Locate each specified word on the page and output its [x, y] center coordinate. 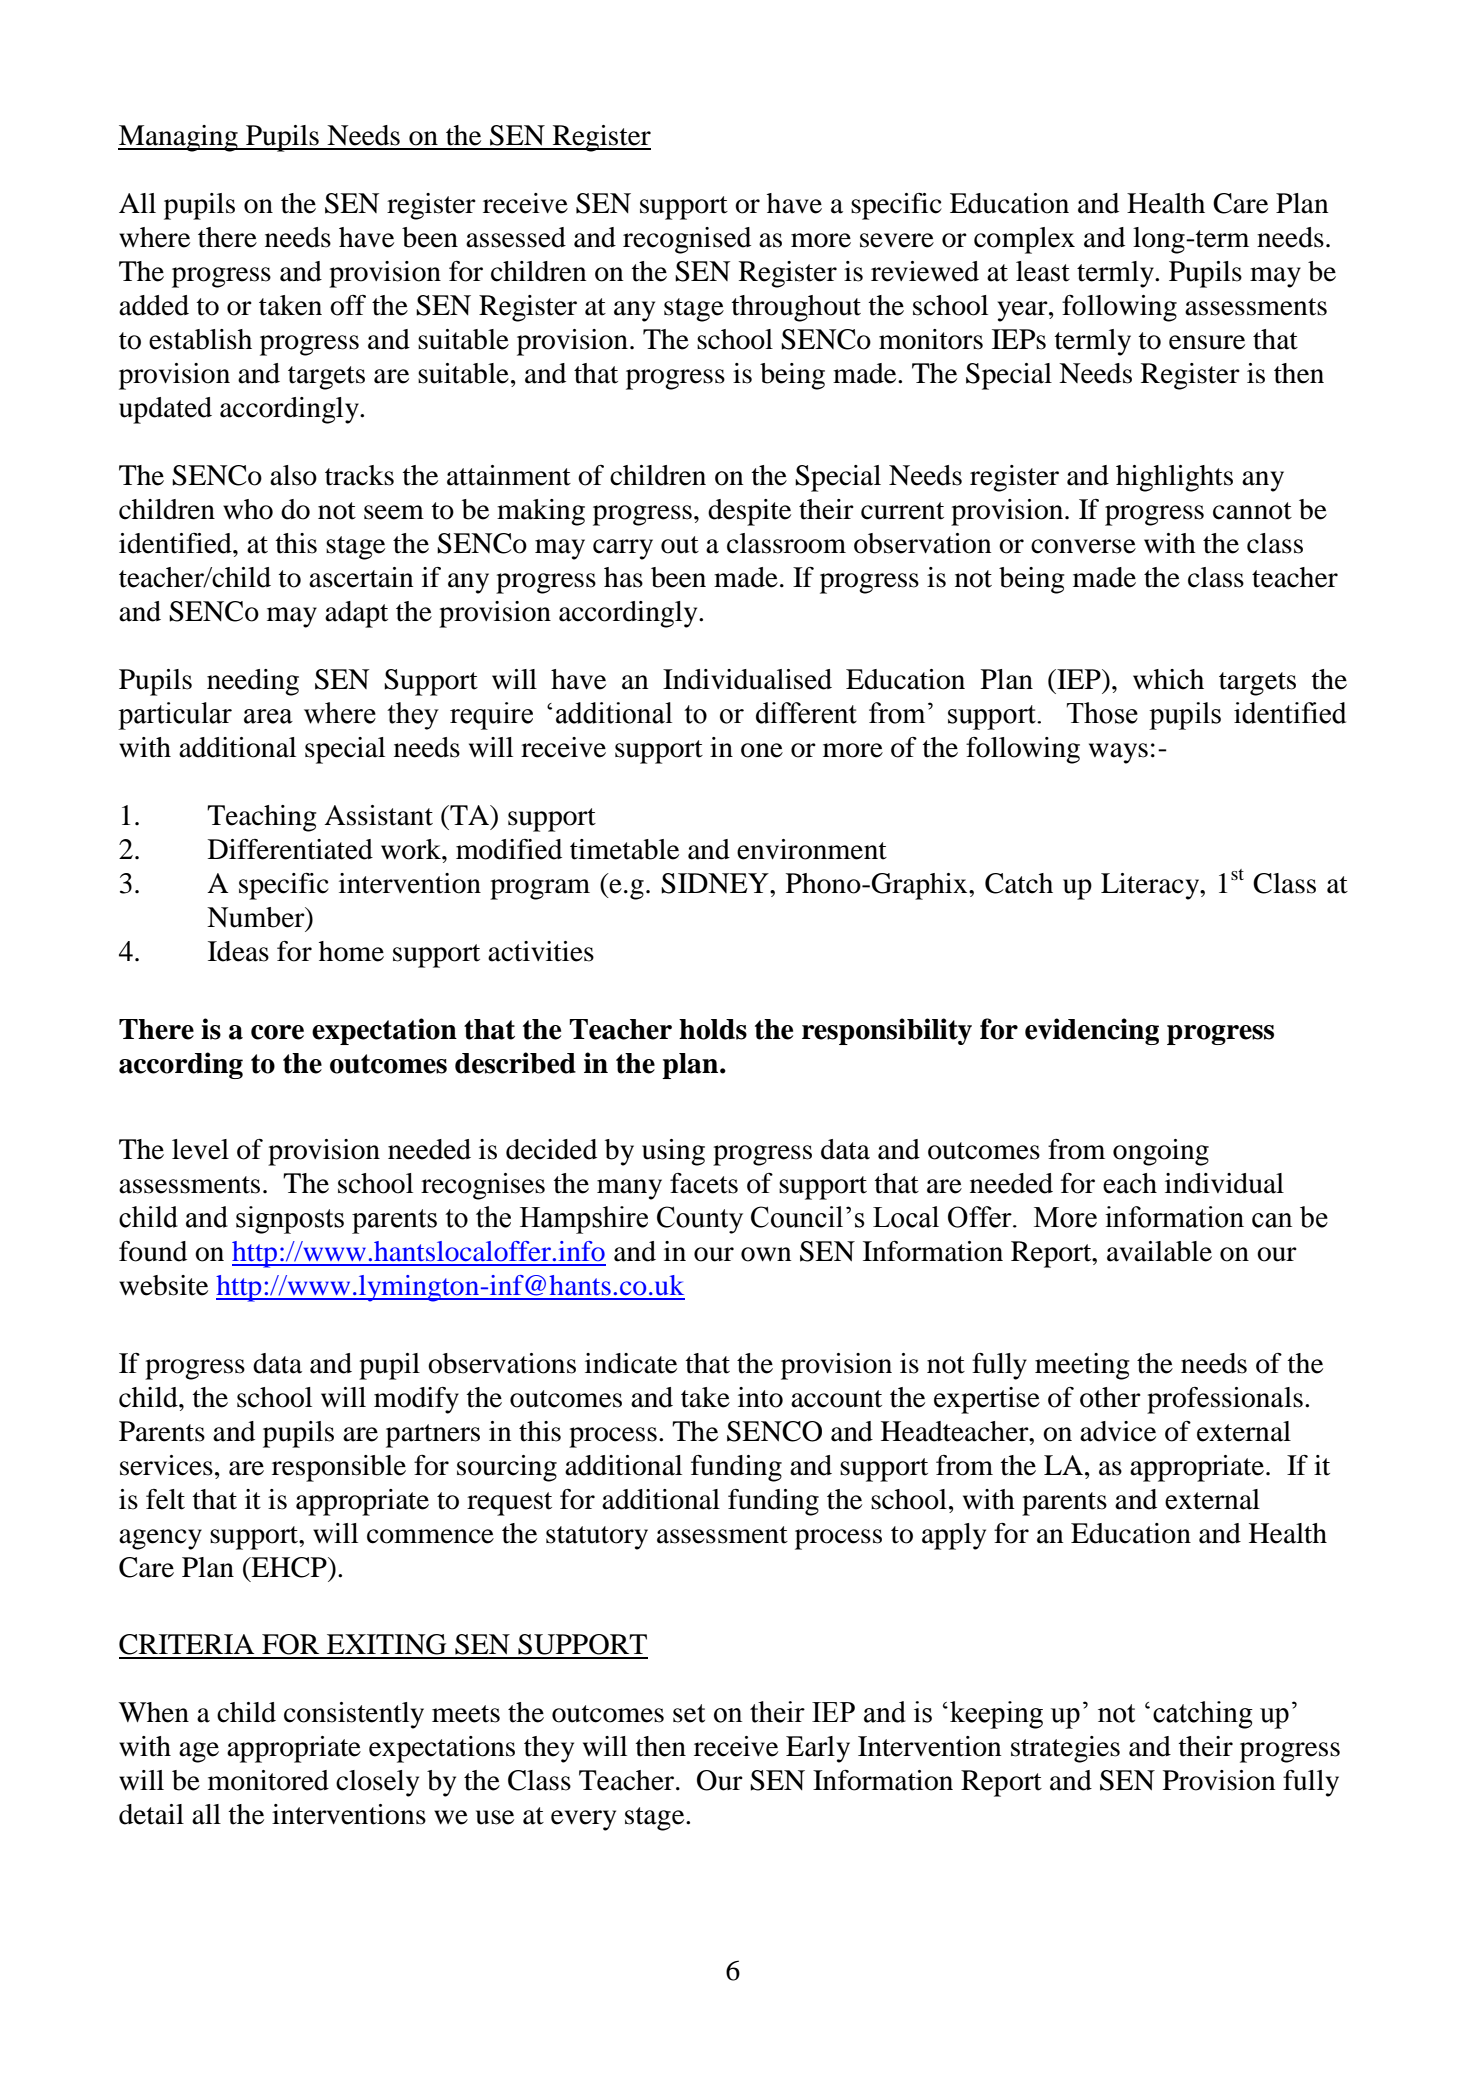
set [689, 1713]
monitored [268, 1780]
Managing [179, 138]
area [268, 716]
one [762, 750]
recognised [687, 240]
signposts [290, 1220]
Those [1102, 713]
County [700, 1220]
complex [1024, 240]
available [1159, 1251]
